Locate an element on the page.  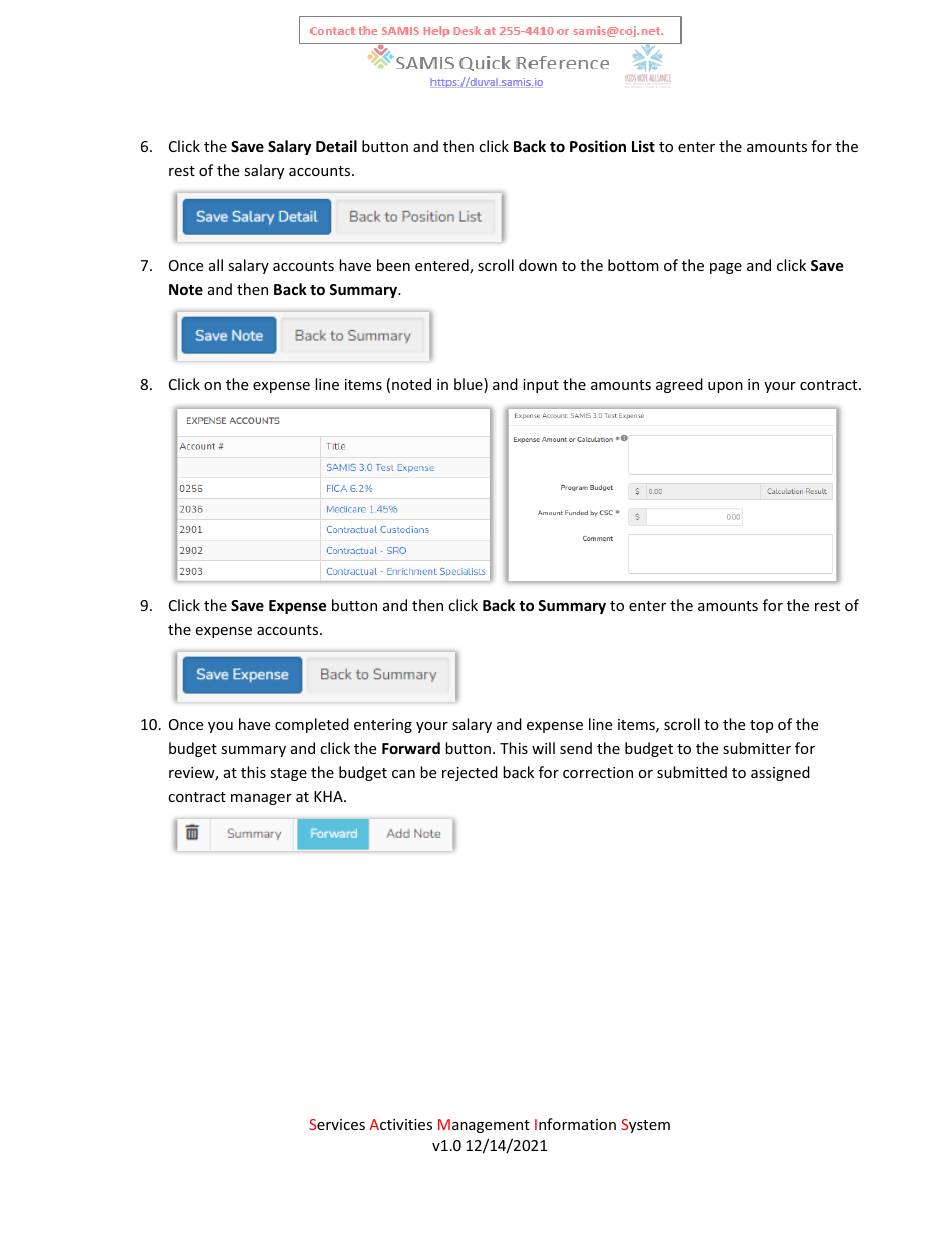
Detail is located at coordinates (336, 146).
